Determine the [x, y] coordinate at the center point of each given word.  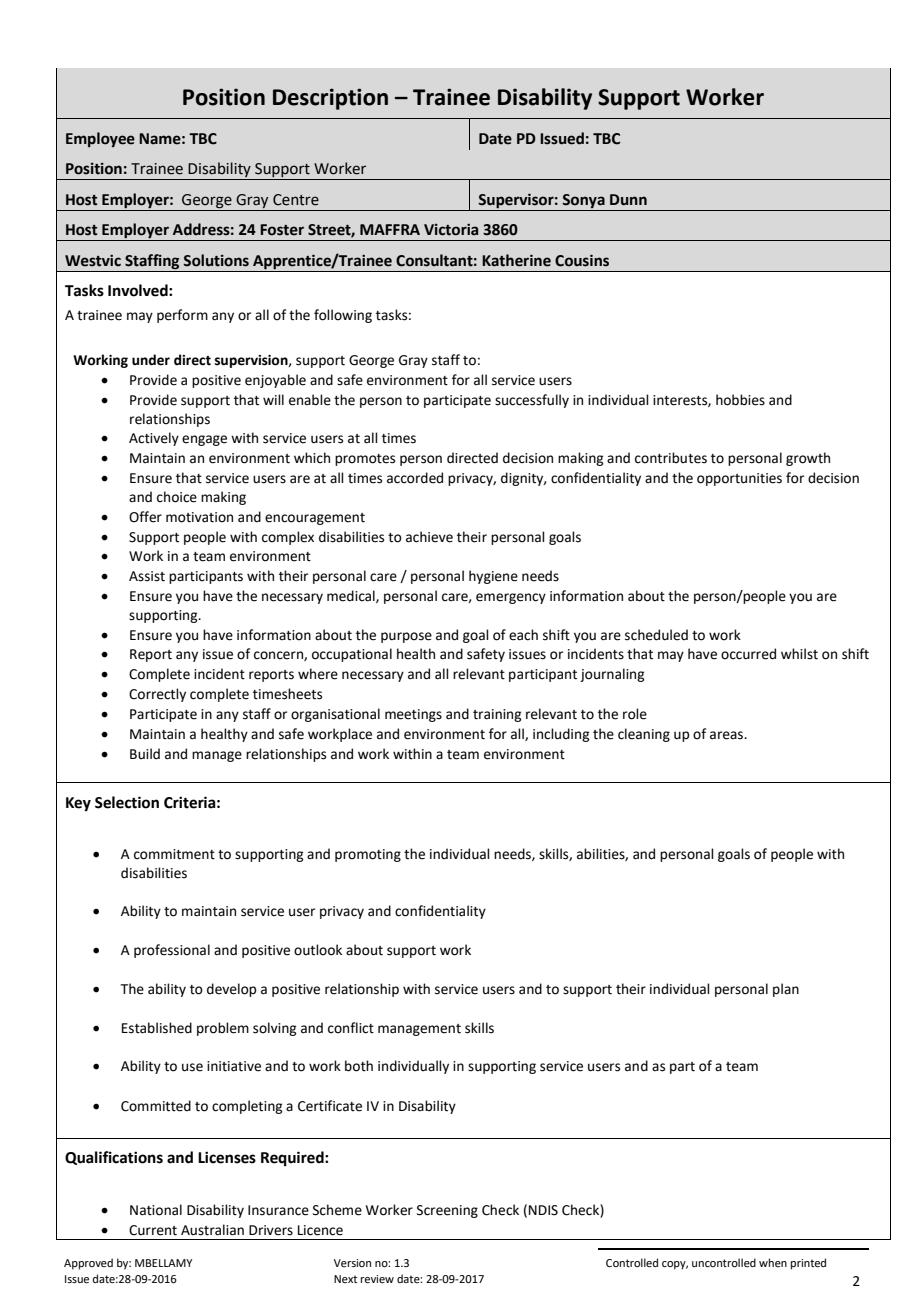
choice [177, 497]
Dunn [628, 200]
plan [786, 990]
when [773, 1262]
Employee [100, 139]
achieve [429, 537]
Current [153, 1230]
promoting [368, 855]
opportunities [739, 479]
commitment [174, 854]
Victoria [451, 229]
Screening [447, 1211]
